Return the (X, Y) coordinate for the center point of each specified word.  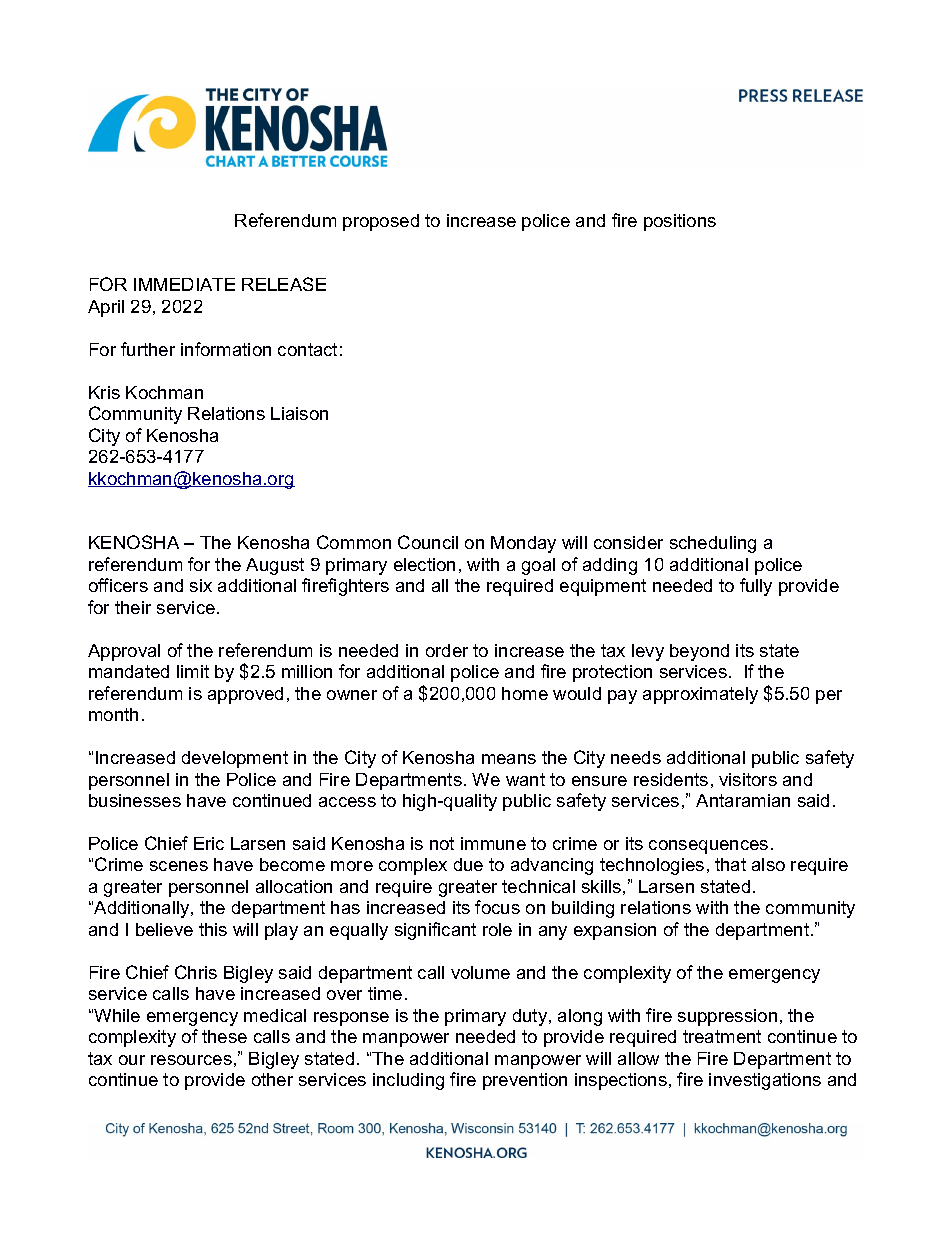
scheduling (713, 544)
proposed (381, 222)
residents (671, 779)
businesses (135, 800)
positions (680, 222)
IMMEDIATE (184, 284)
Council (428, 542)
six (201, 585)
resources (191, 1060)
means (509, 759)
